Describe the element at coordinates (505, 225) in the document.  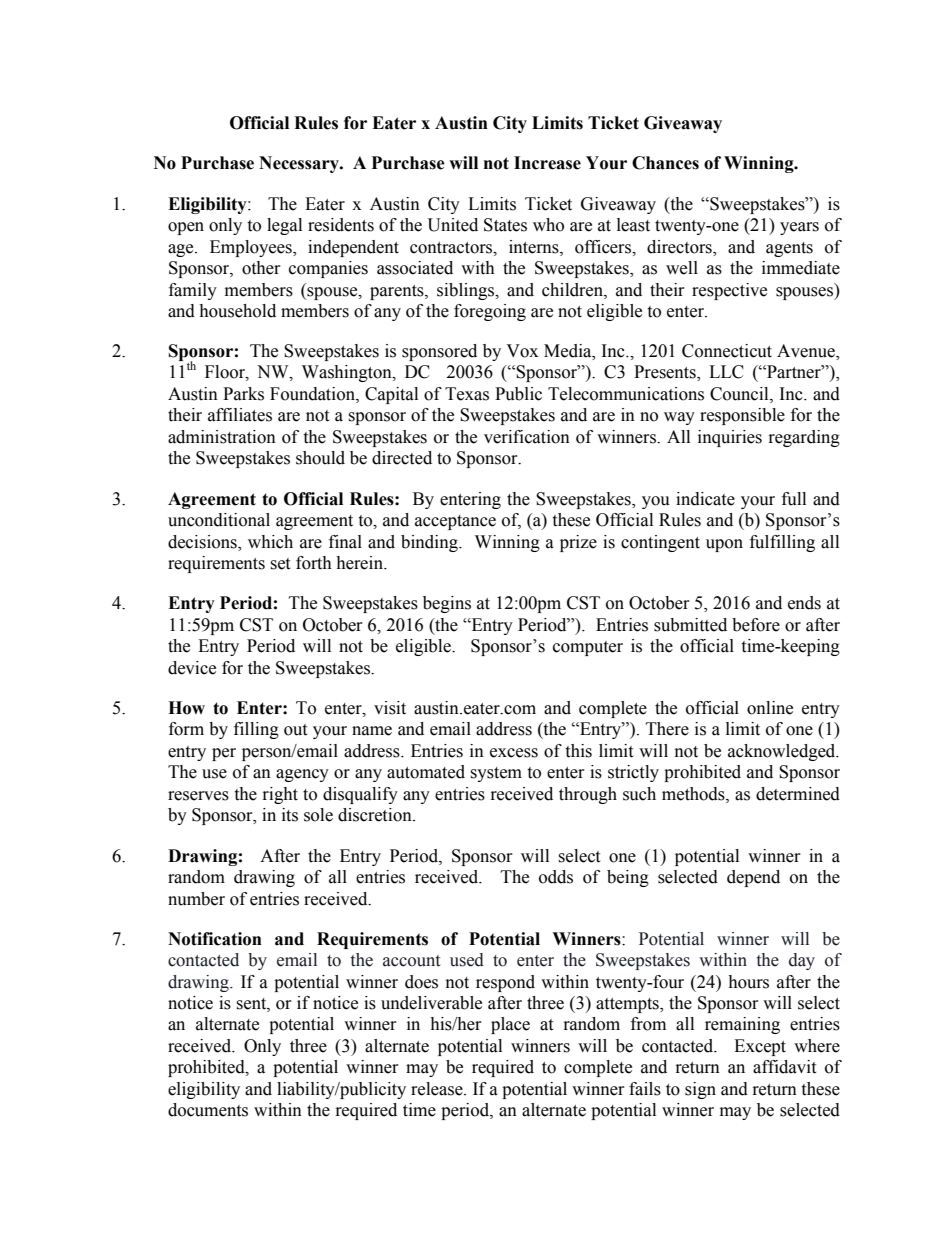
I see `States` at that location.
